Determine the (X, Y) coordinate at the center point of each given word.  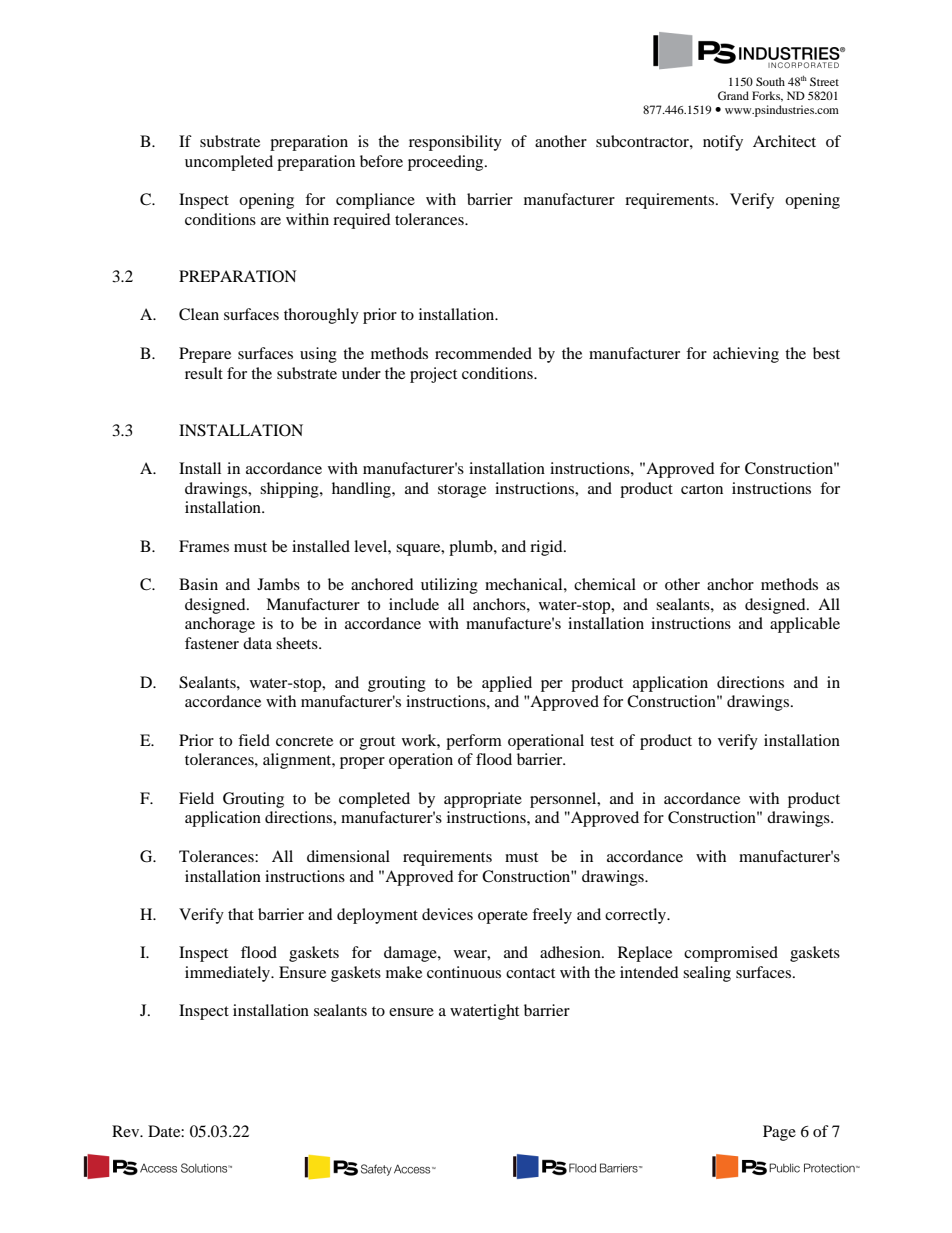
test (602, 741)
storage (462, 491)
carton (702, 489)
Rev (127, 1131)
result (204, 373)
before (381, 161)
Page (779, 1133)
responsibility (455, 143)
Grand (733, 95)
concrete (304, 741)
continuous (464, 972)
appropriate (483, 800)
